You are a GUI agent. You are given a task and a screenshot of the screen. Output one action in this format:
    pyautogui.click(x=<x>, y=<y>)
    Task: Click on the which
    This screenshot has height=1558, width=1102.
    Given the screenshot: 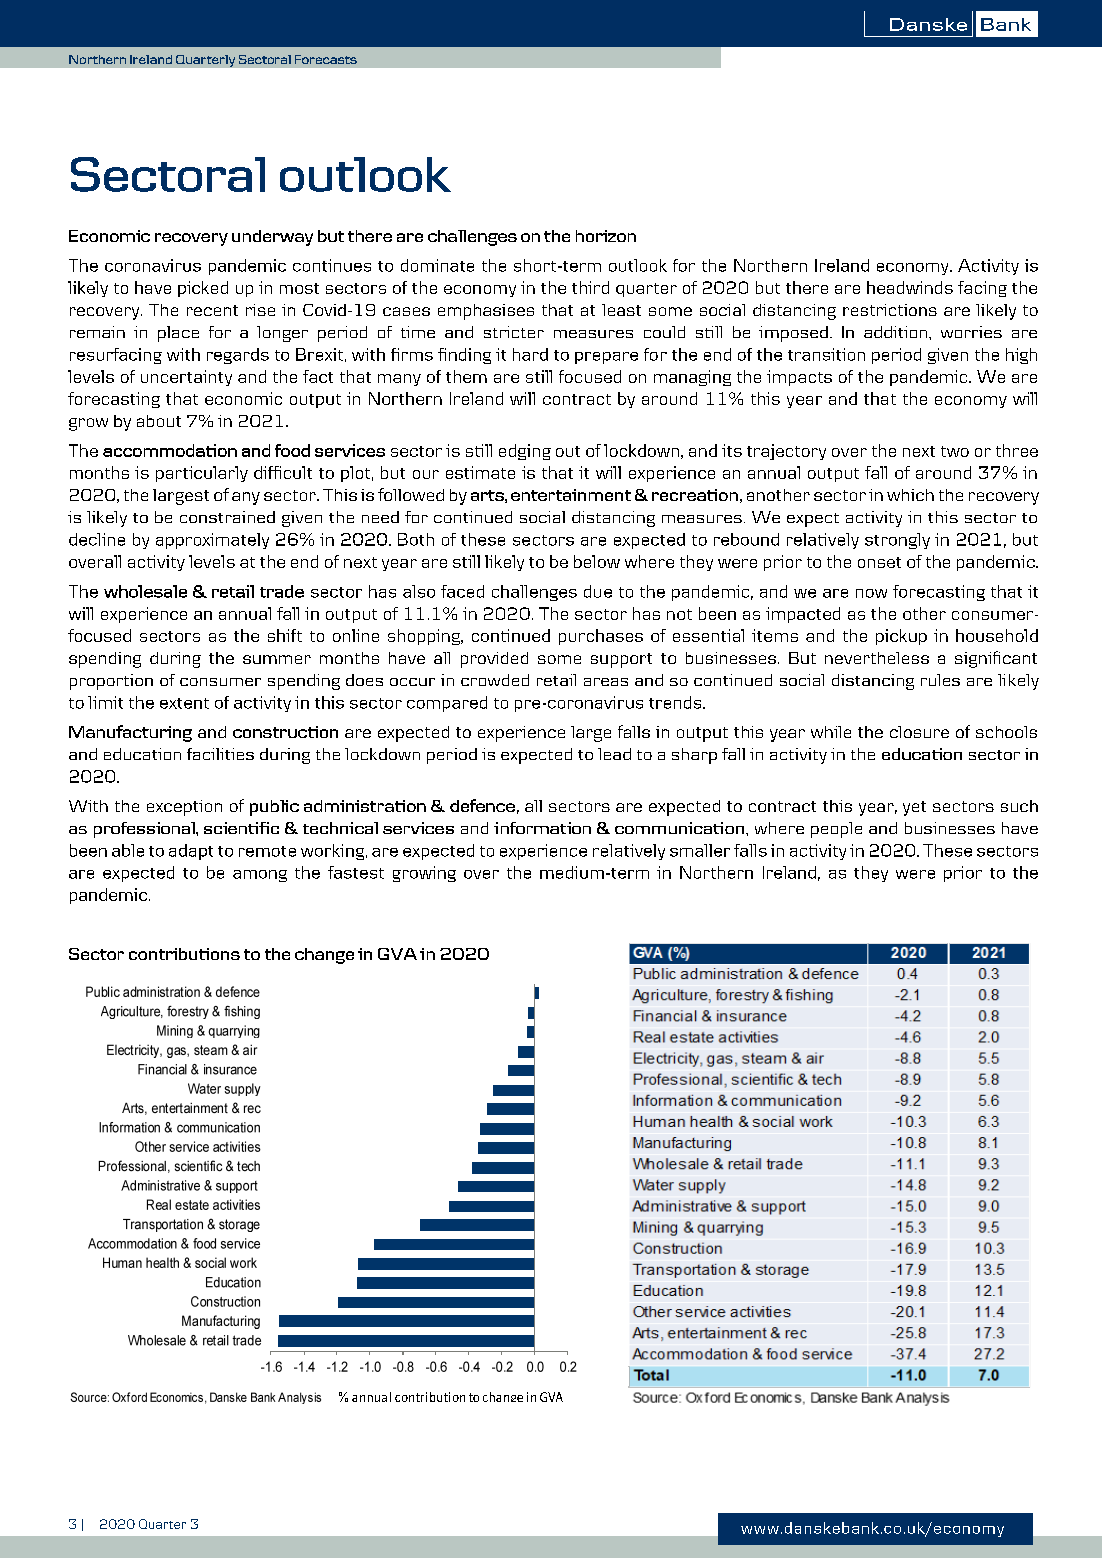 What is the action you would take?
    pyautogui.click(x=910, y=495)
